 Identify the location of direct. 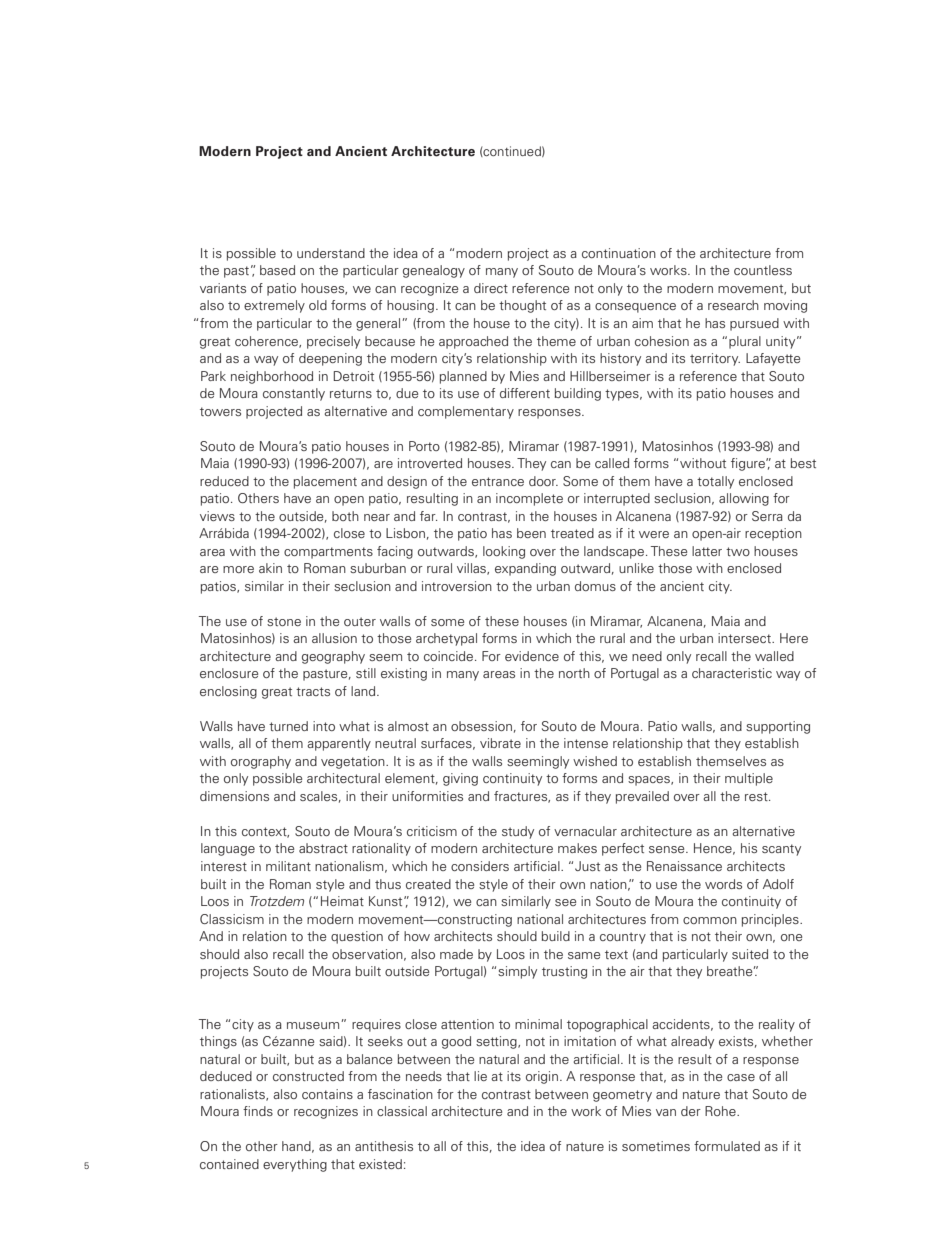
(491, 288).
